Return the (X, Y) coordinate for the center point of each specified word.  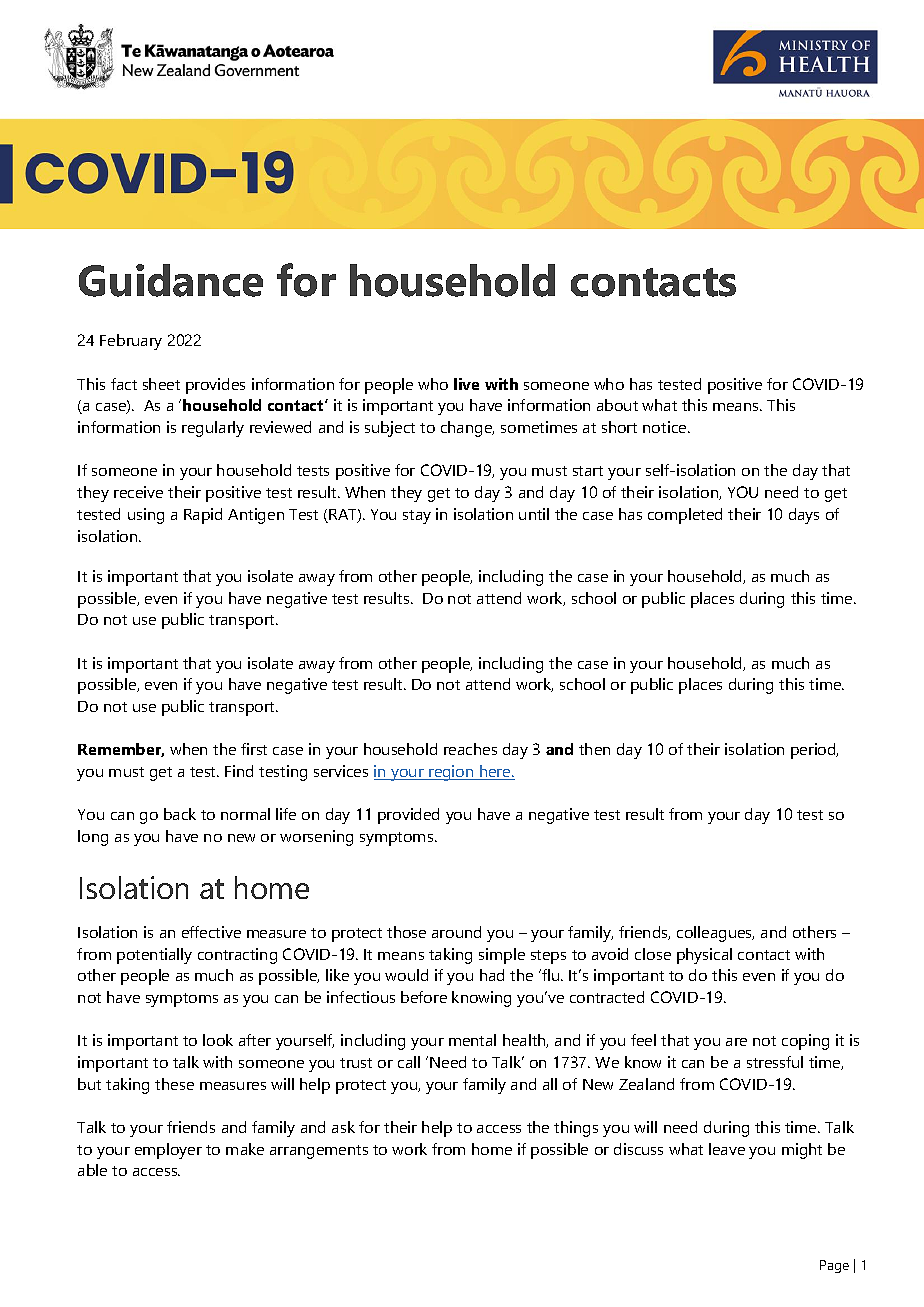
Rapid (203, 516)
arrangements (319, 1152)
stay (417, 517)
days (804, 516)
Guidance (171, 280)
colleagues (715, 934)
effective (211, 932)
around (456, 932)
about (617, 405)
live (466, 384)
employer (168, 1151)
